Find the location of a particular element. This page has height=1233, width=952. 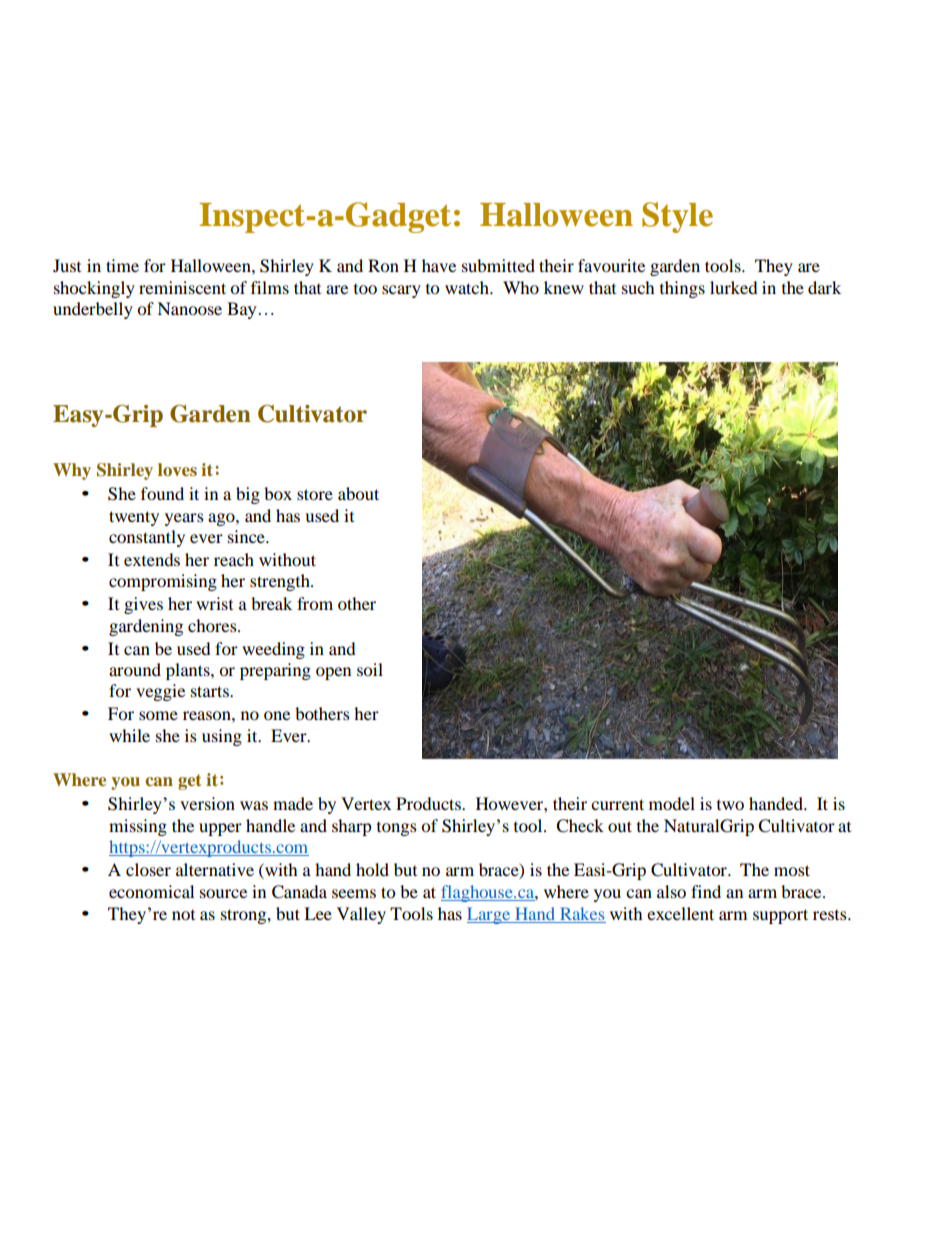

have is located at coordinates (439, 265).
